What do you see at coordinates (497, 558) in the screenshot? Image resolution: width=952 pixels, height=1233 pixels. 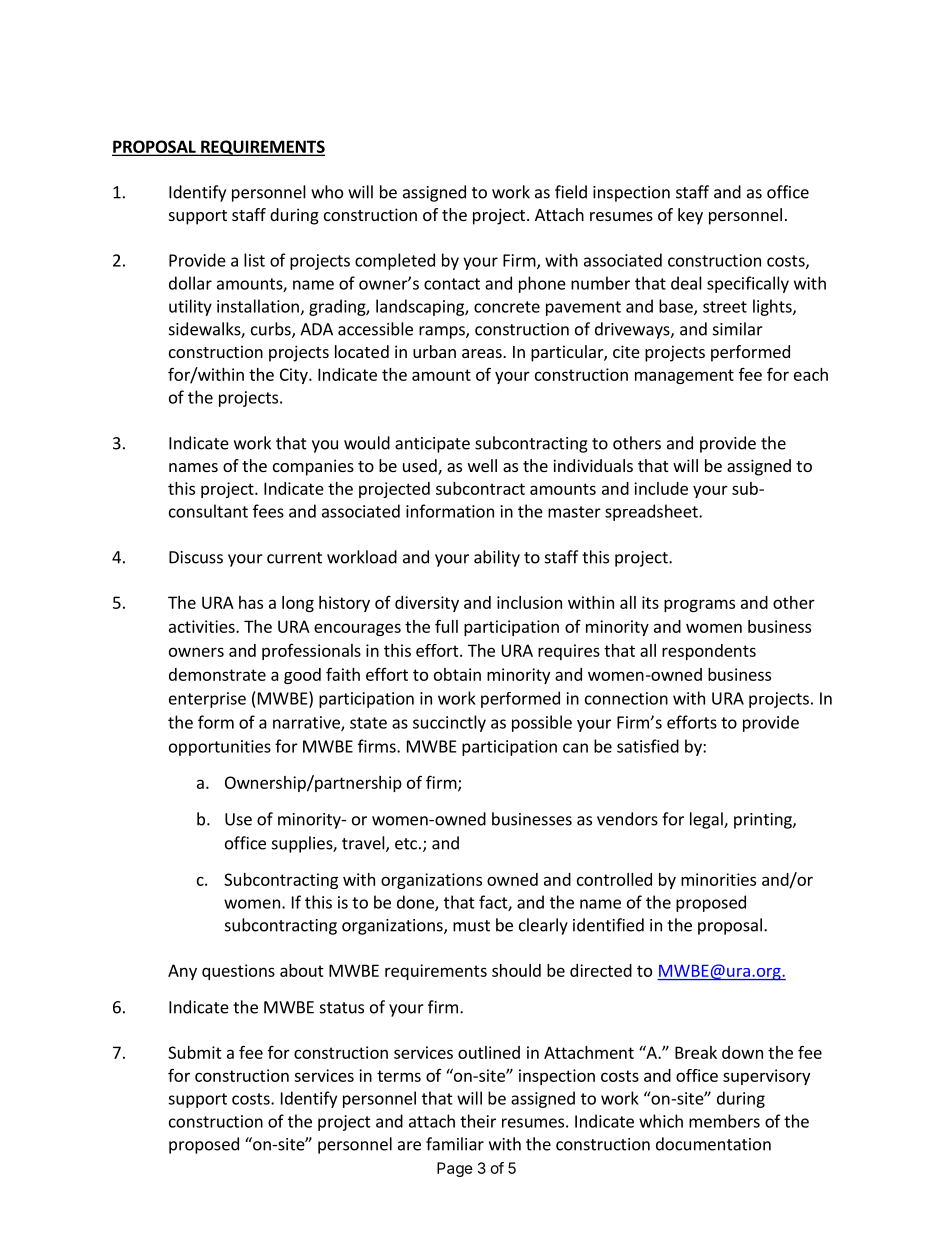 I see `ability` at bounding box center [497, 558].
